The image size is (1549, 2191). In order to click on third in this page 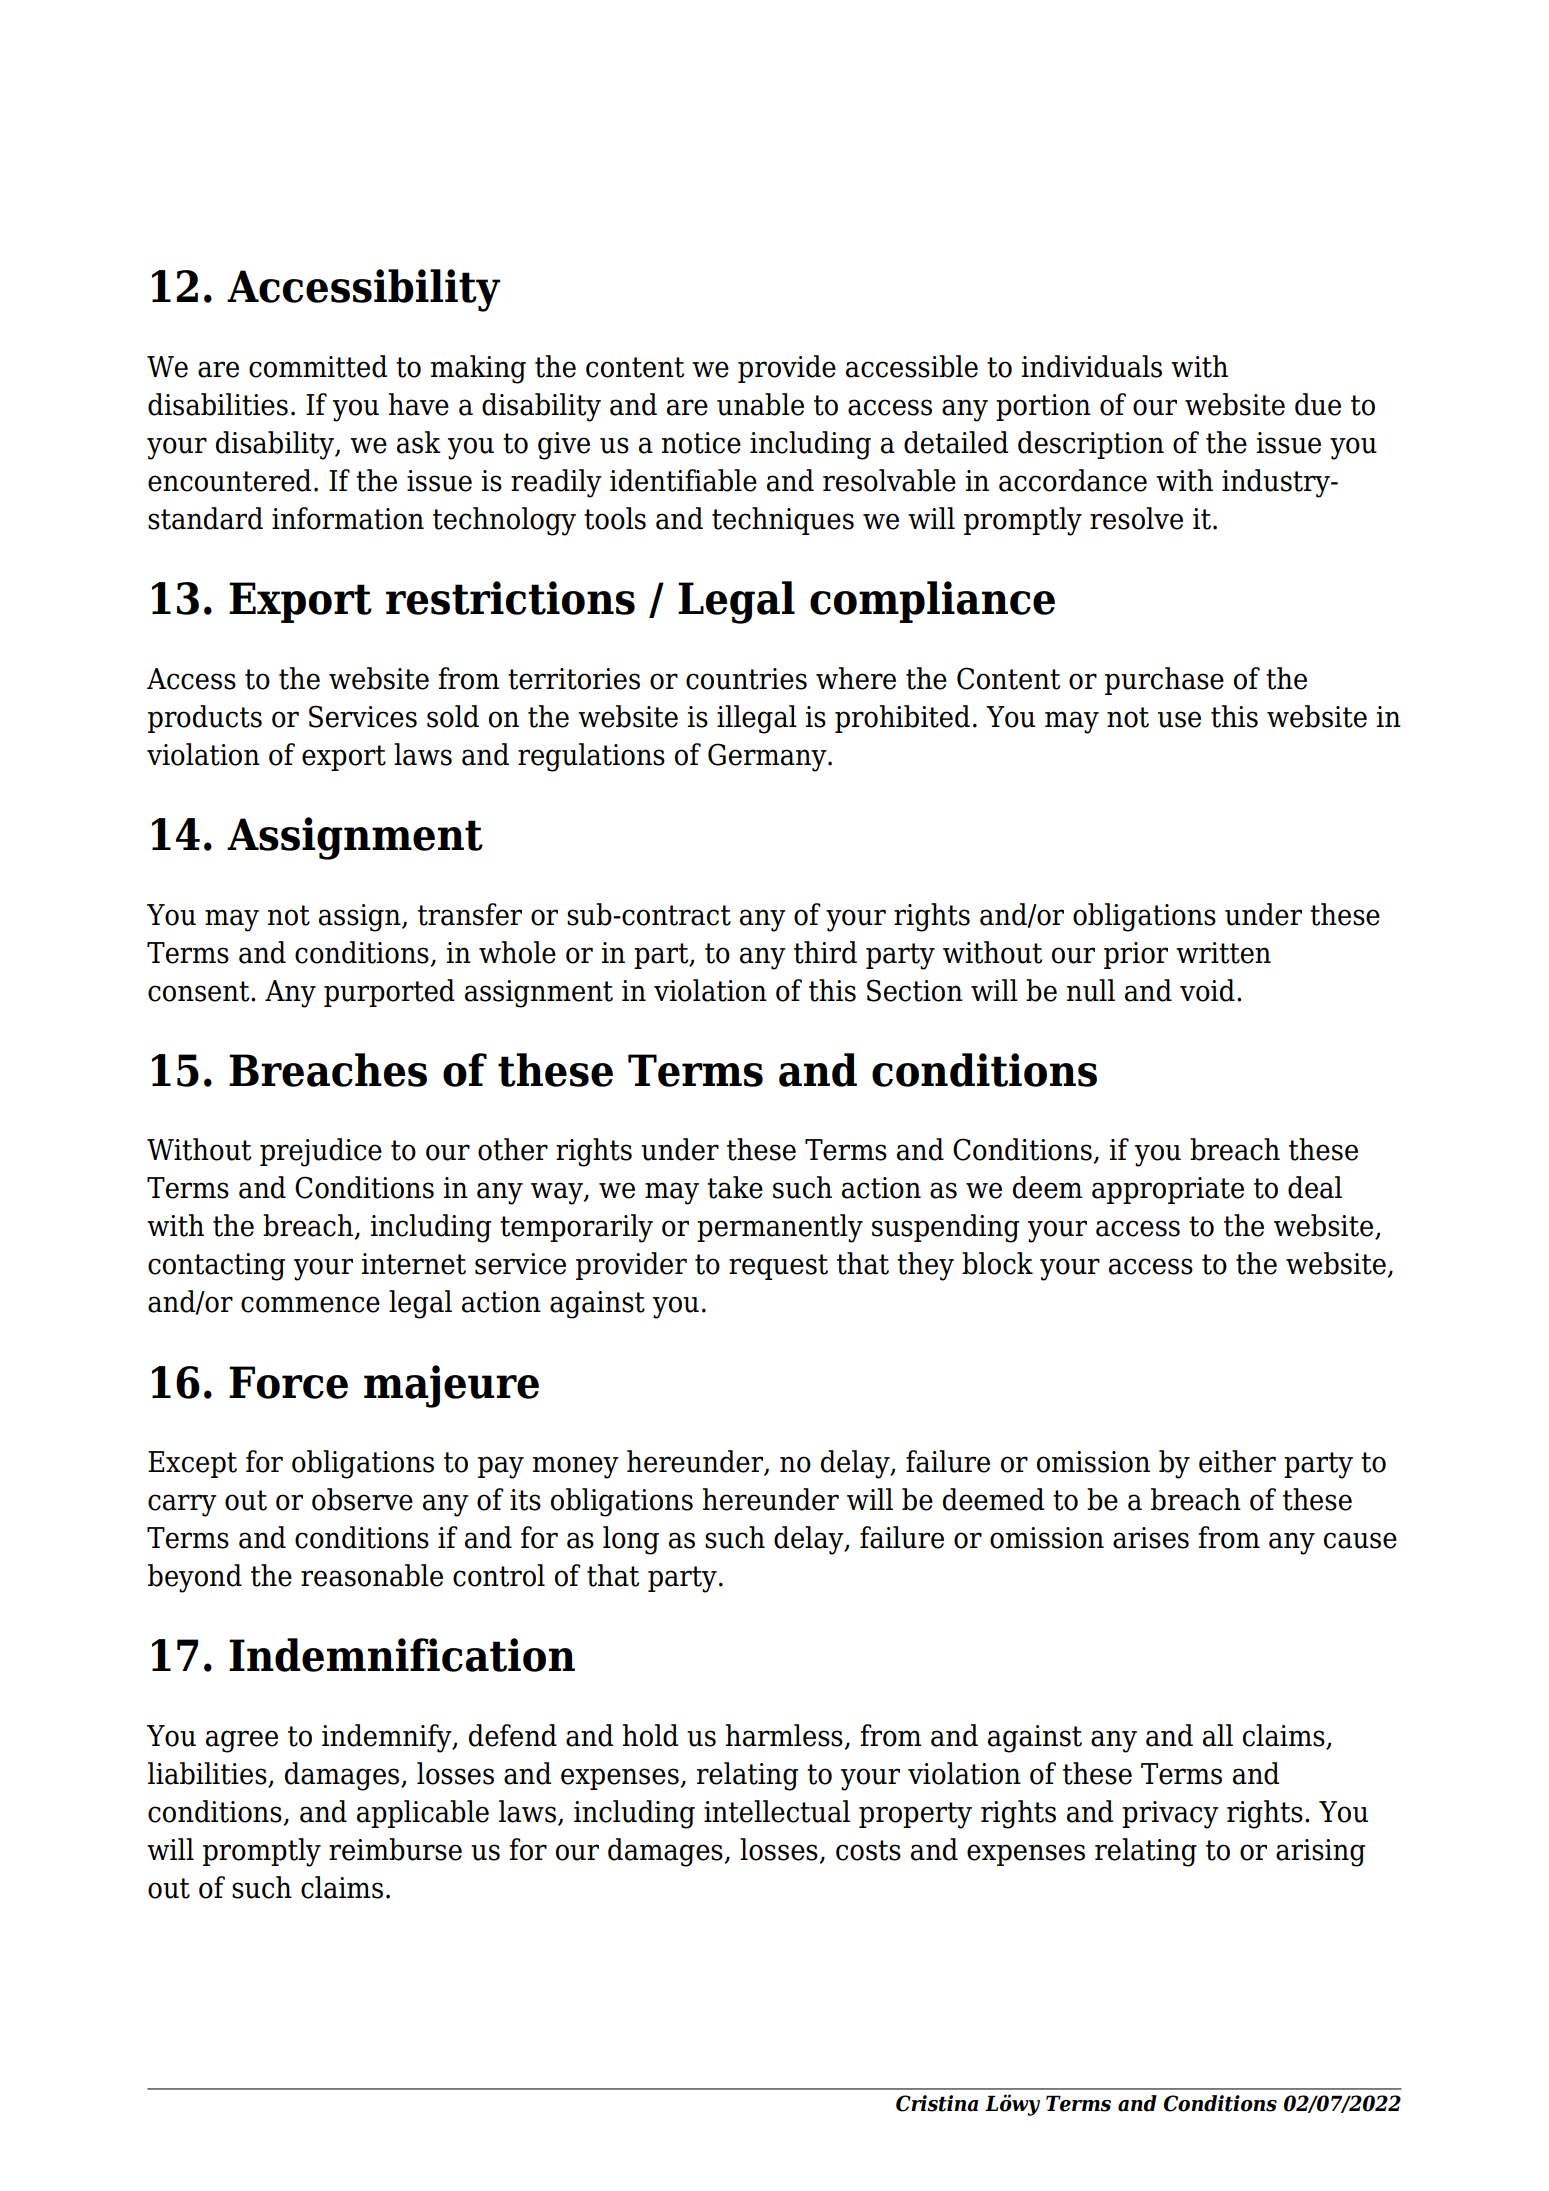, I will do `click(825, 952)`.
